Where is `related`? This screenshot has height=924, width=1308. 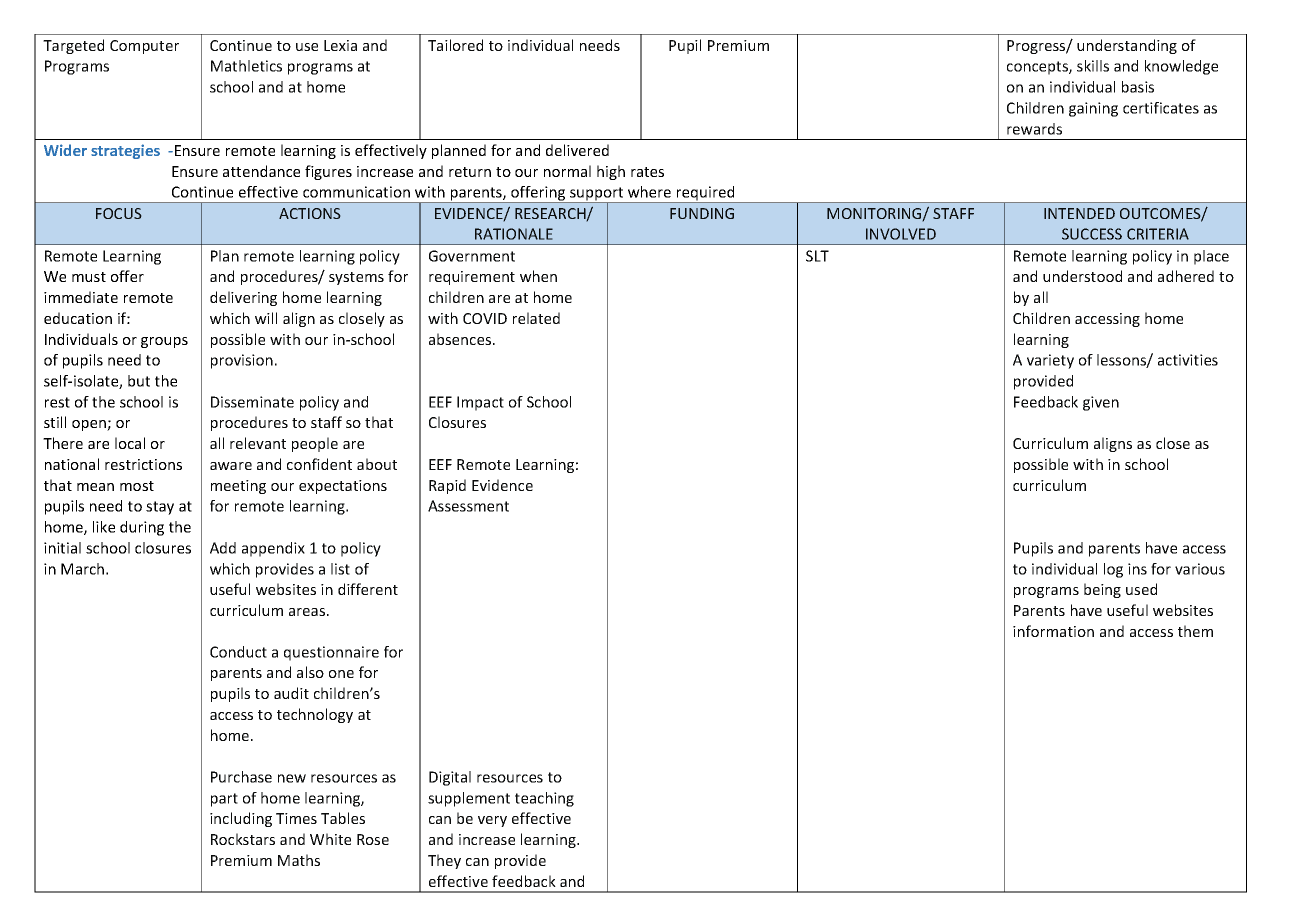 related is located at coordinates (536, 318).
